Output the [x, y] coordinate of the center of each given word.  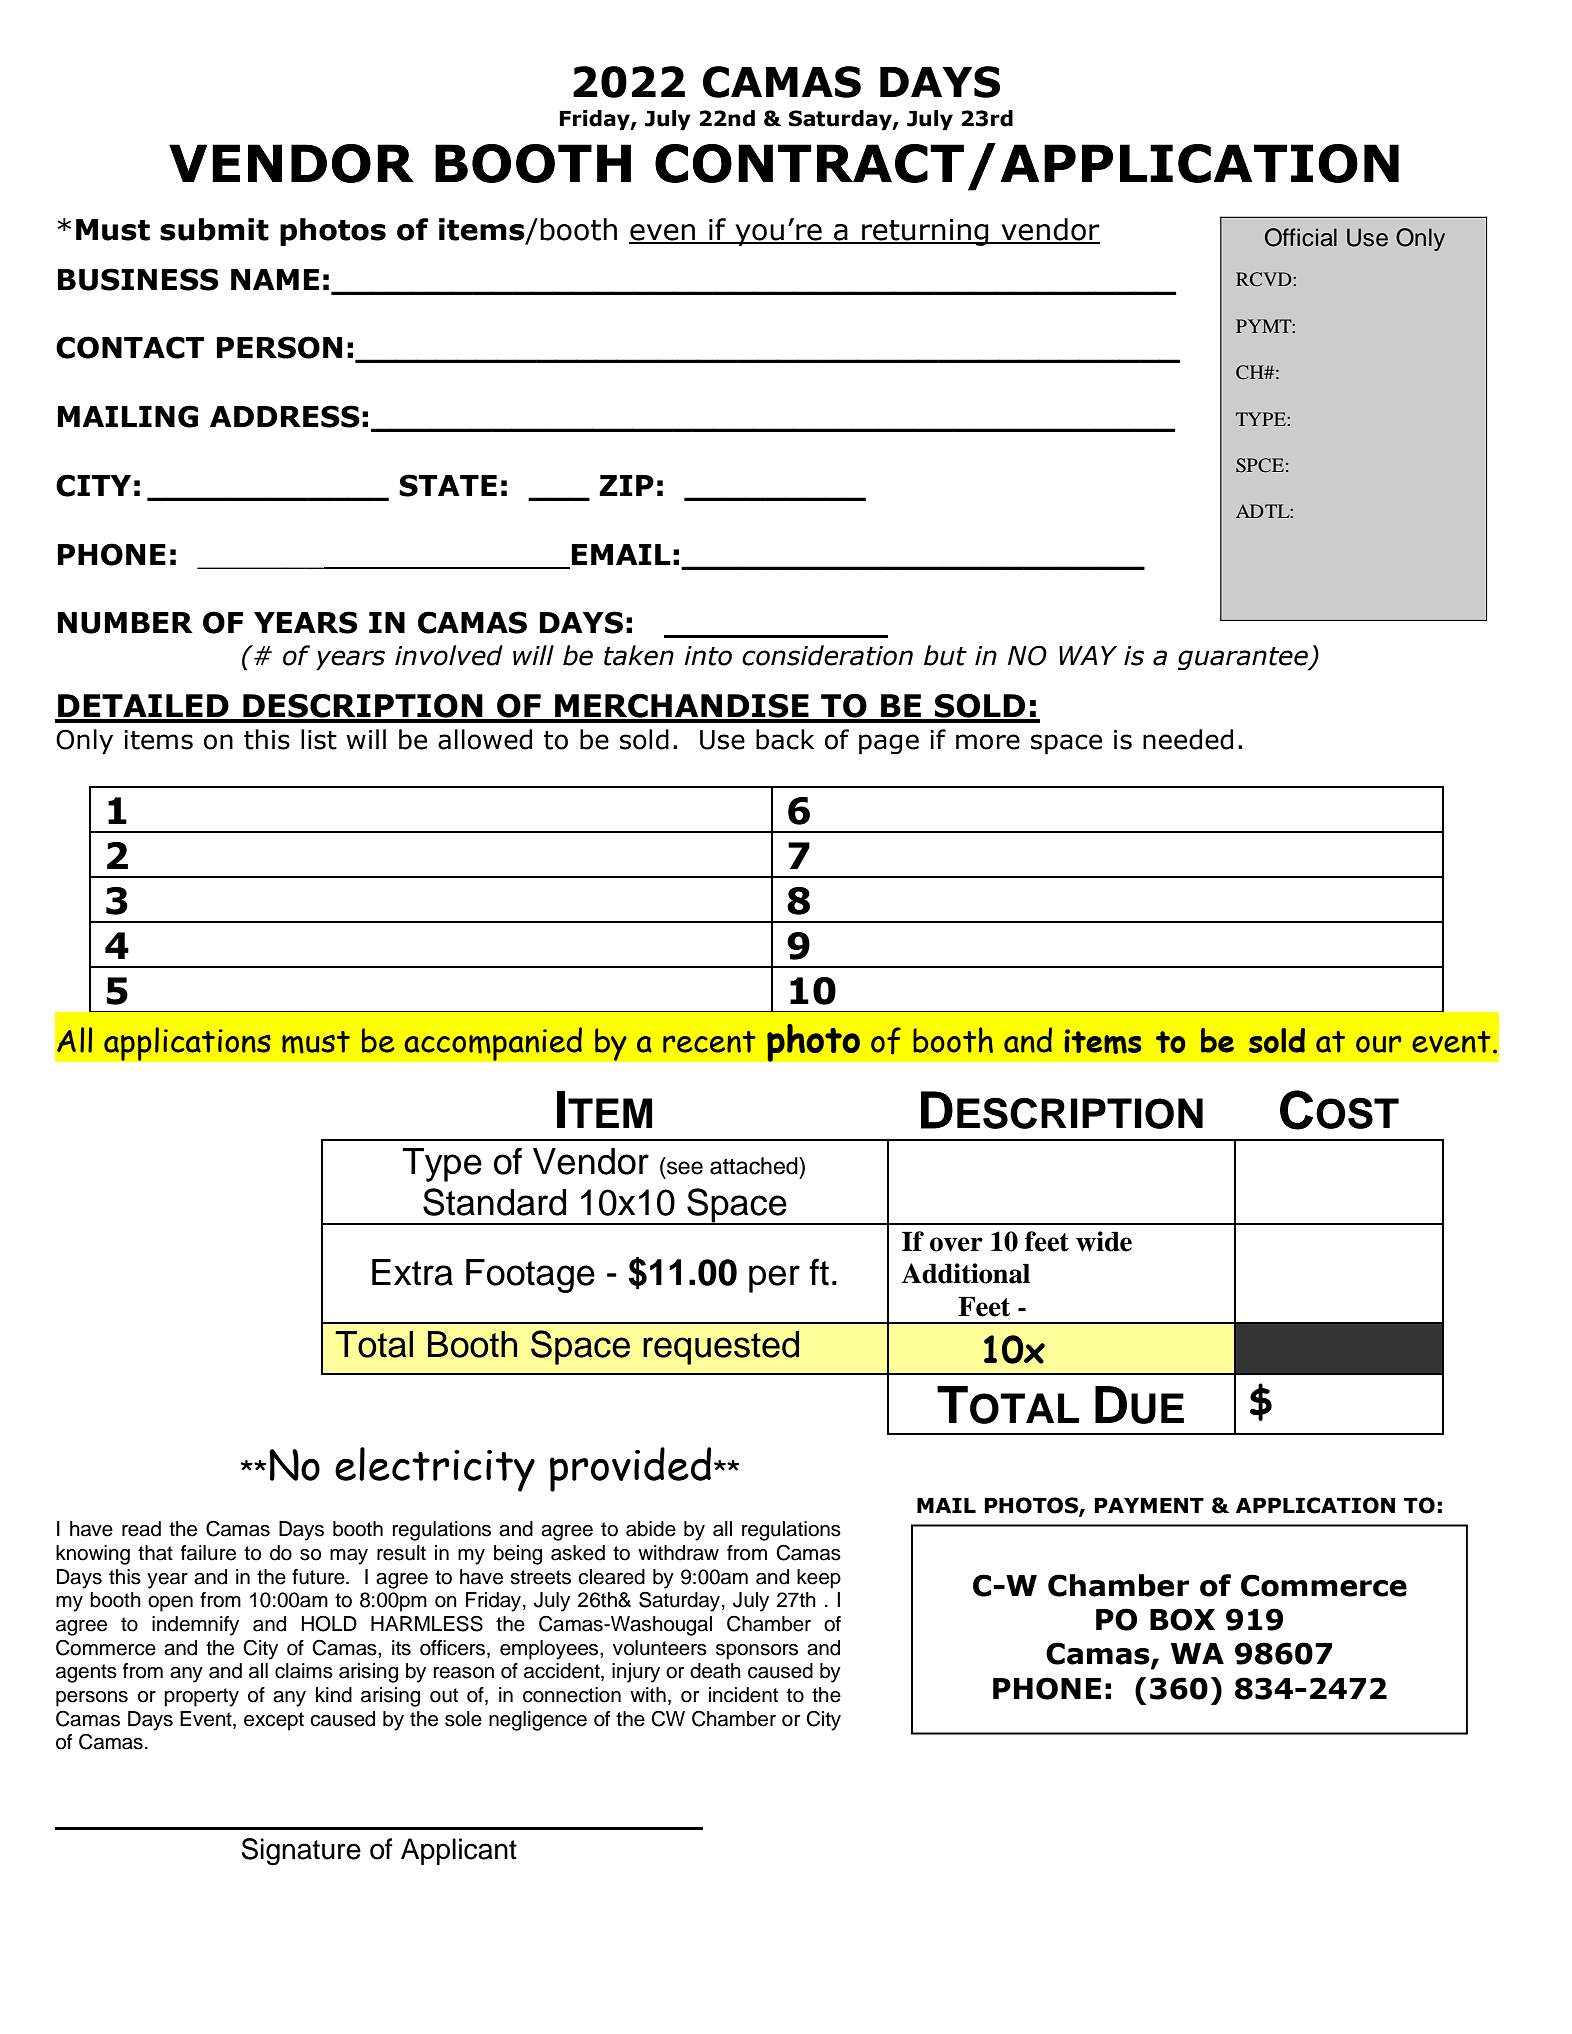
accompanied [493, 1044]
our [1378, 1044]
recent [709, 1042]
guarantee [1244, 659]
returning [925, 232]
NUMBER [125, 623]
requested [721, 1348]
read [141, 1529]
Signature [301, 1852]
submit [214, 229]
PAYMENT [1149, 1505]
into [708, 656]
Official [1301, 237]
